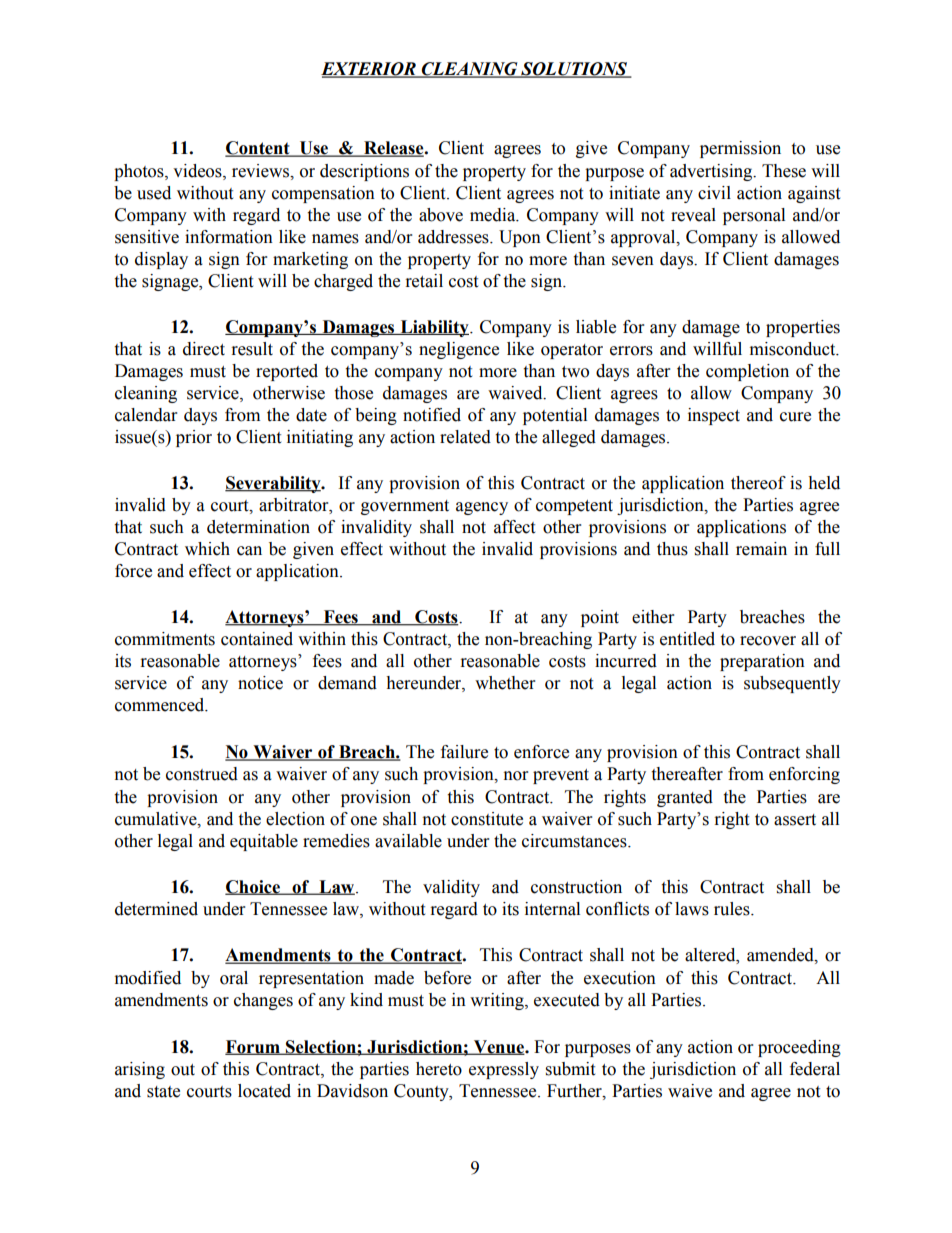  I want to click on Forum, so click(253, 1047).
